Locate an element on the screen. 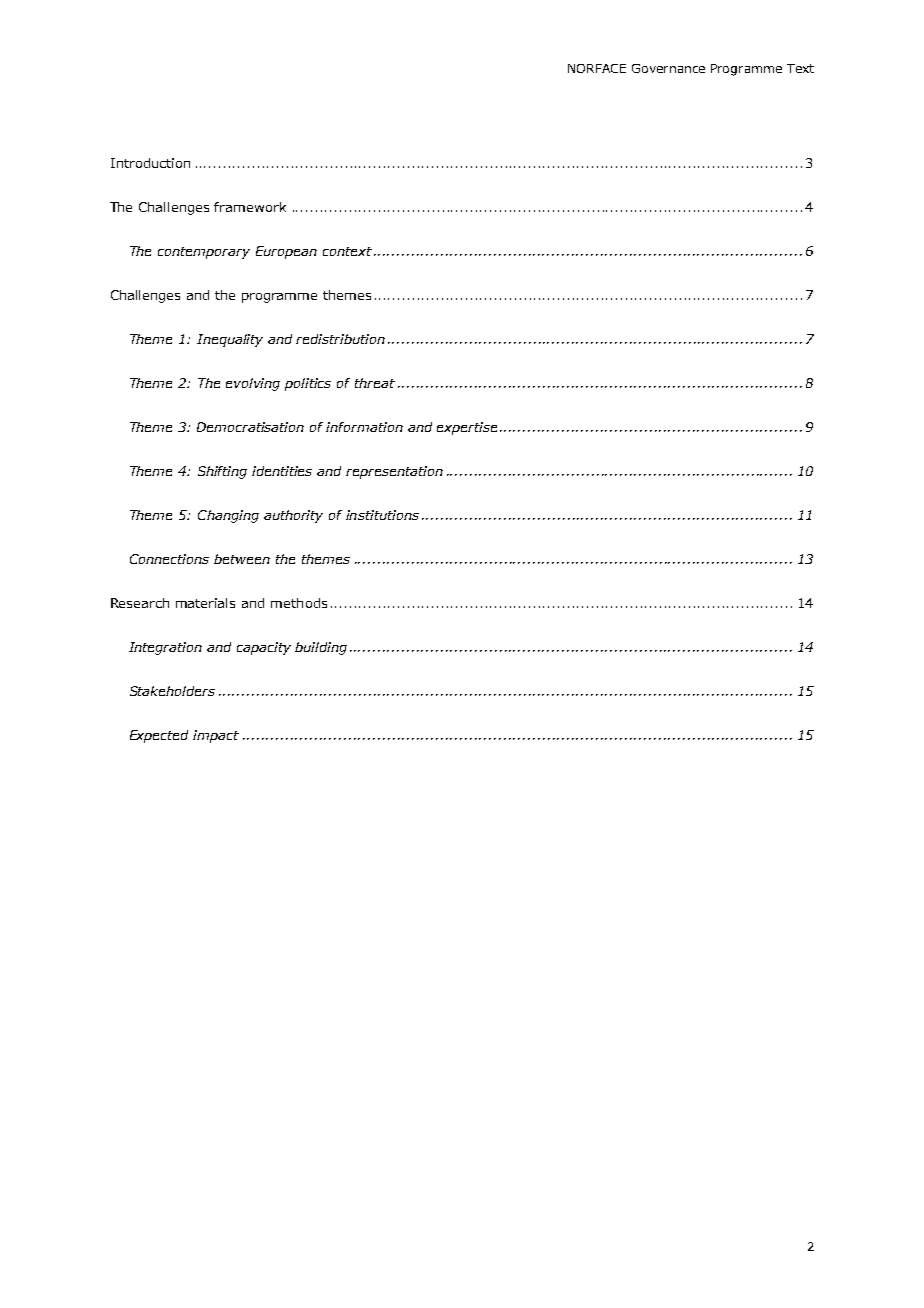 The height and width of the screenshot is (1308, 924). contemporary is located at coordinates (204, 253).
